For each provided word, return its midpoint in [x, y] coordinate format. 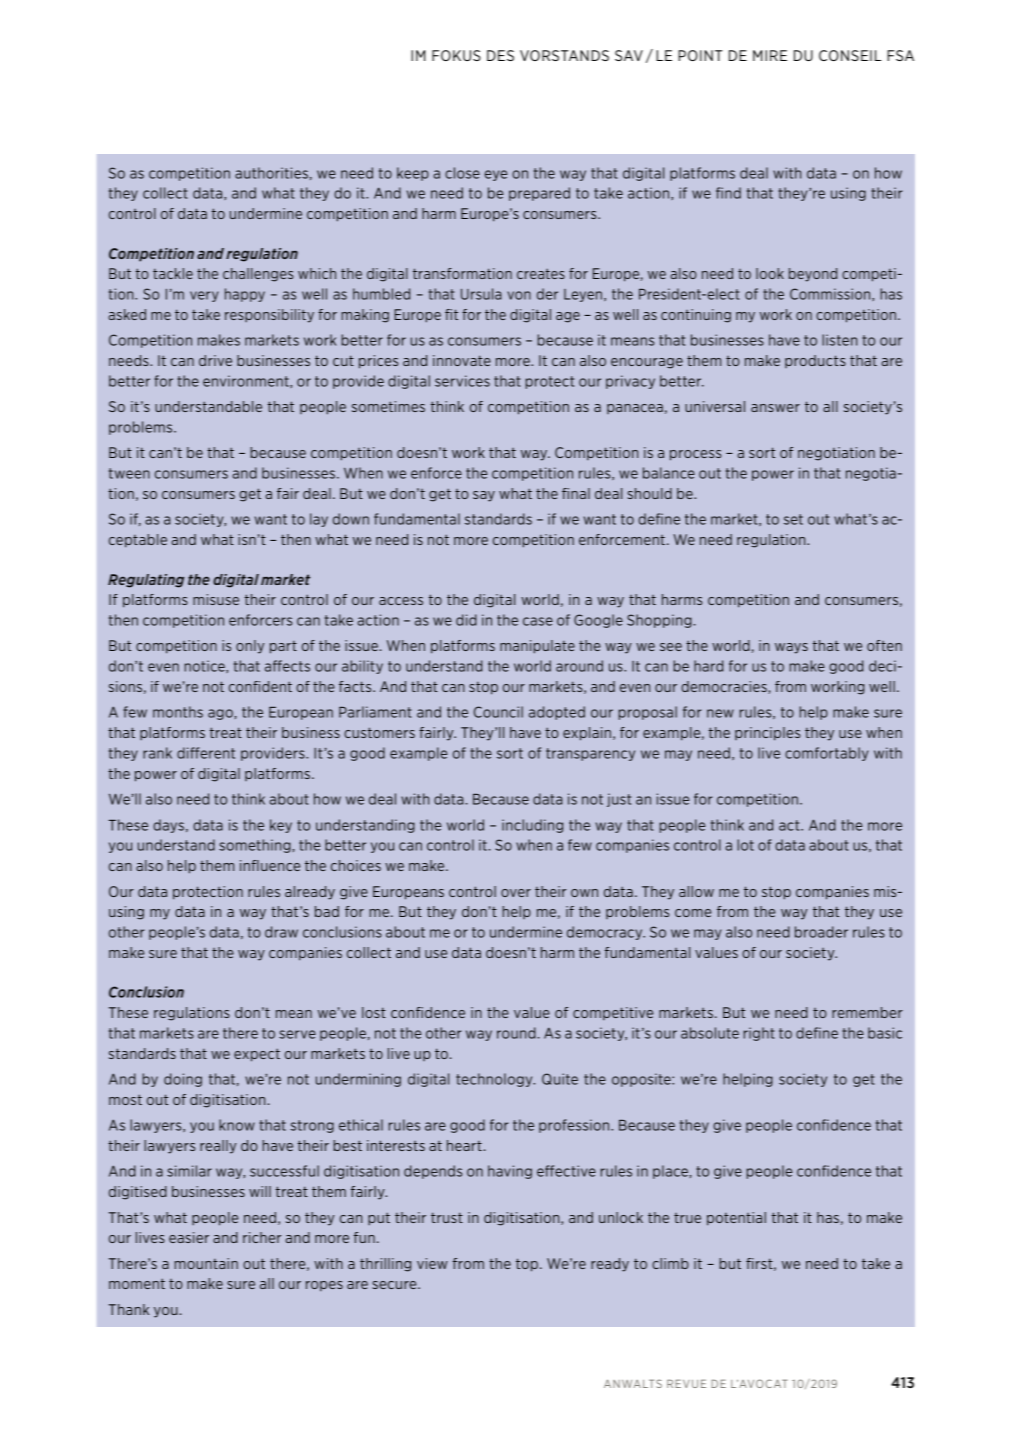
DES [500, 55]
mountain [206, 1263]
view [432, 1263]
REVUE [686, 1383]
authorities [271, 173]
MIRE [770, 55]
